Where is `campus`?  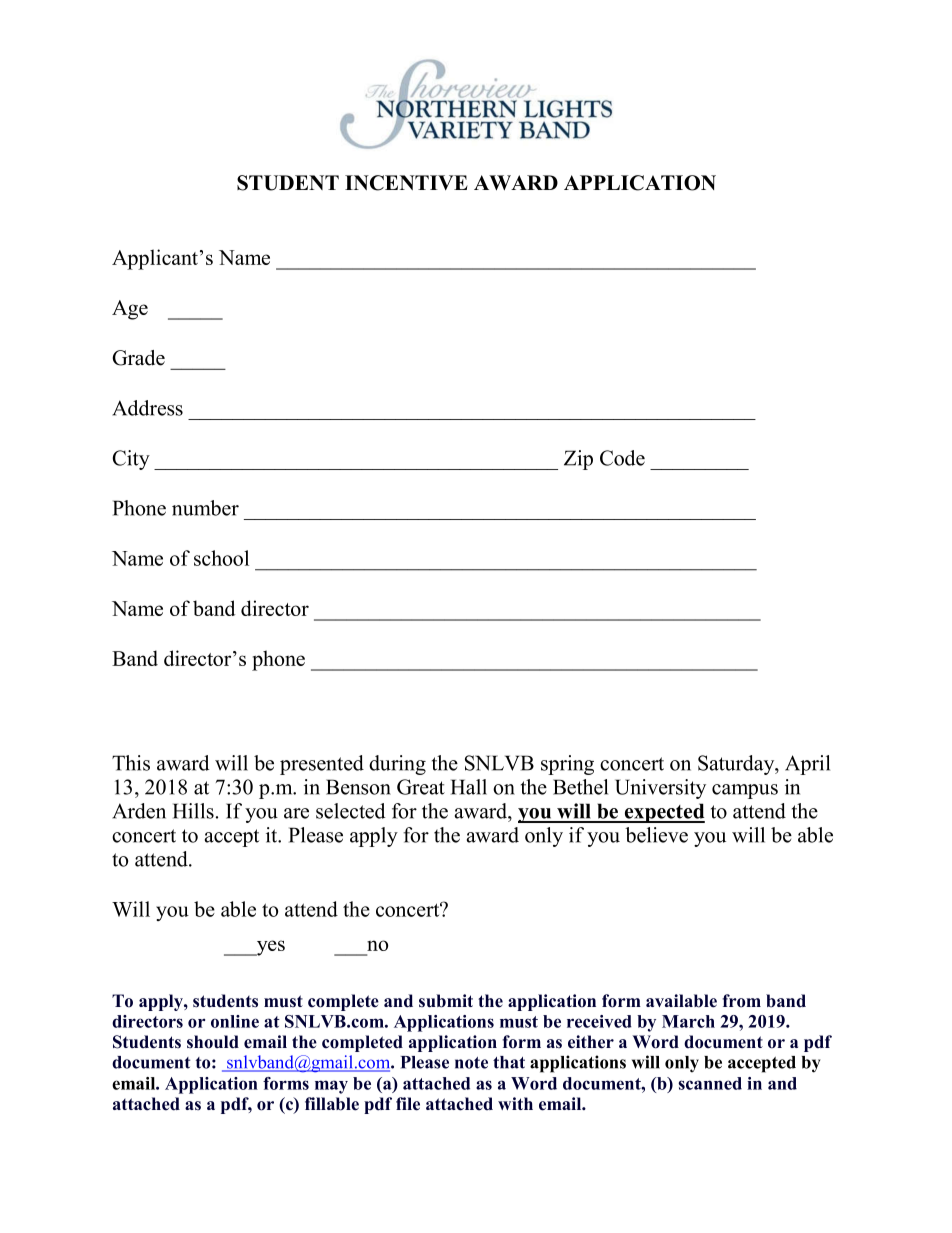 campus is located at coordinates (745, 791).
